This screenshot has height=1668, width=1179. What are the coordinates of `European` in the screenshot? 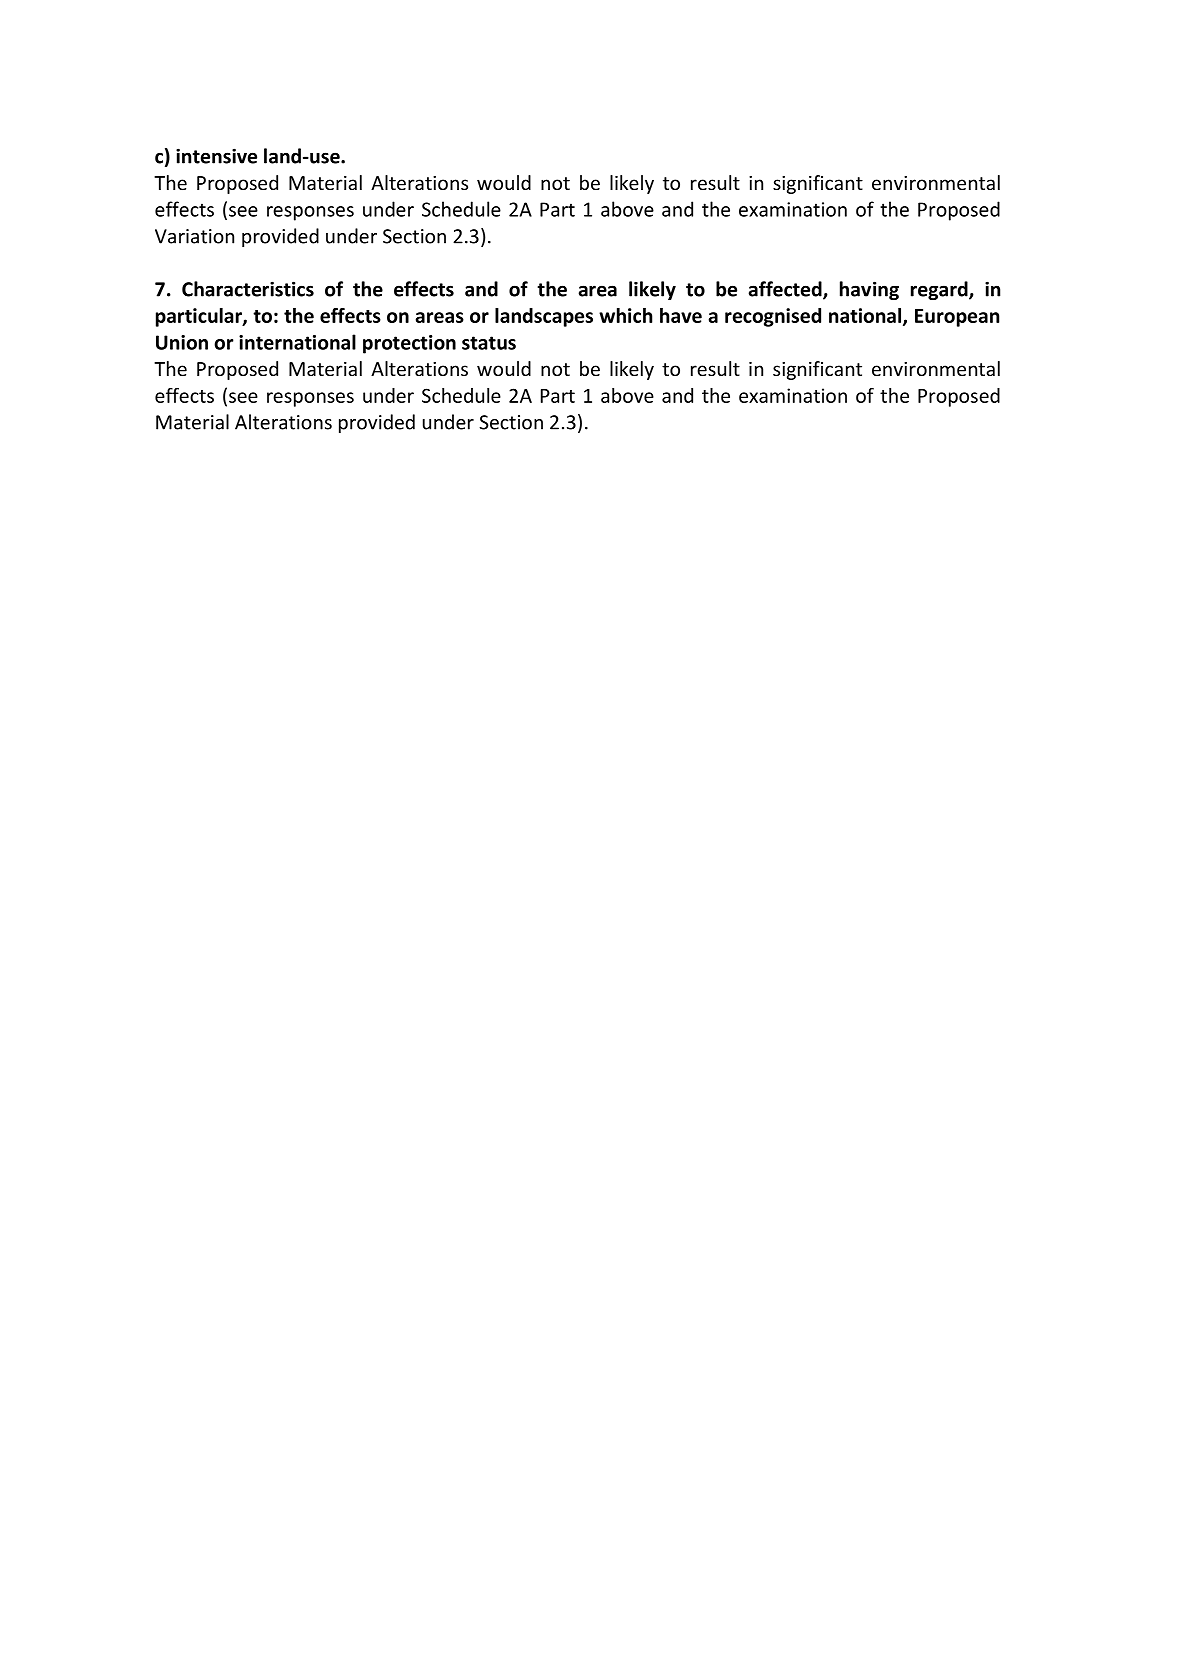 It's located at (957, 318).
